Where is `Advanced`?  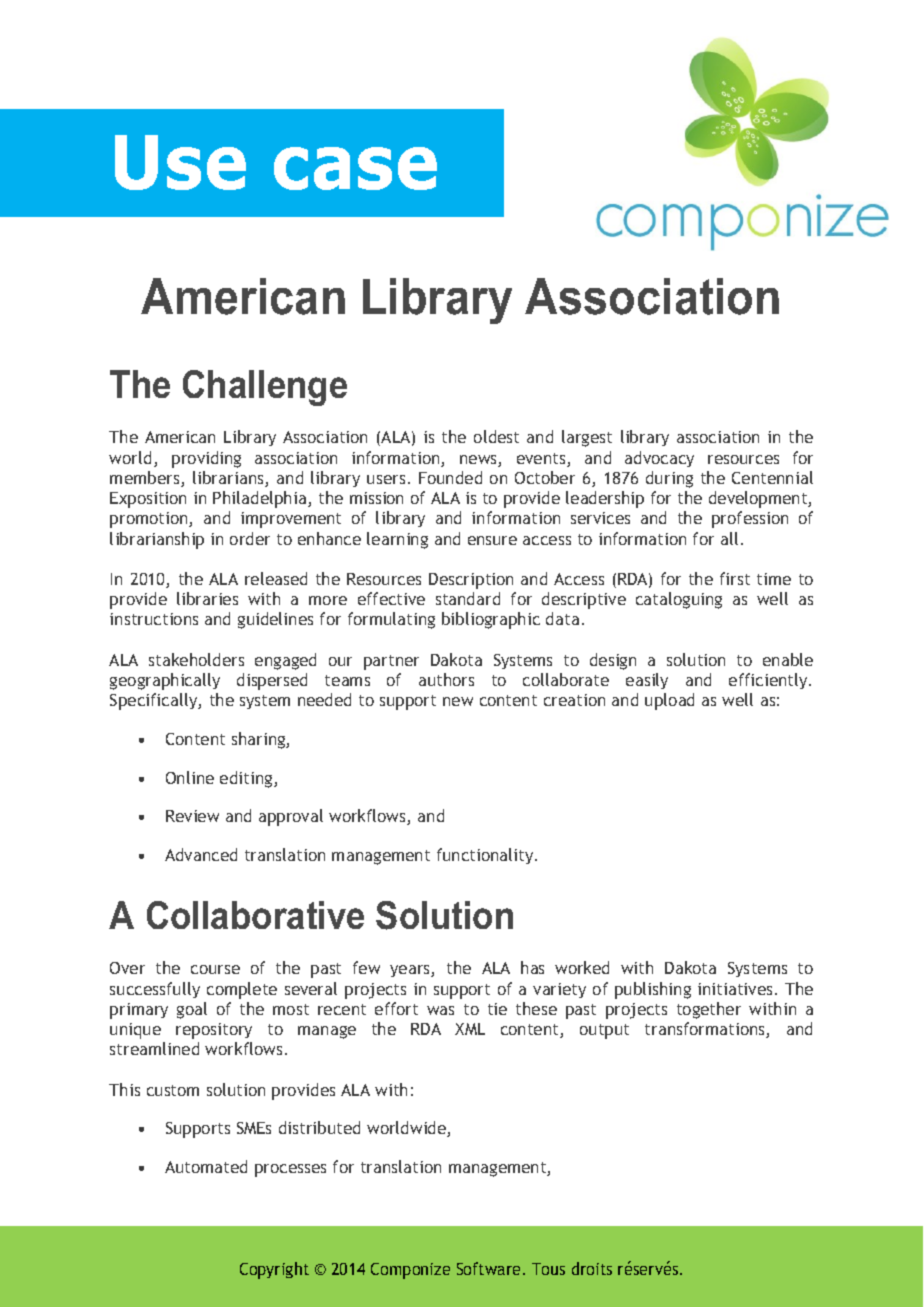 Advanced is located at coordinates (201, 854).
